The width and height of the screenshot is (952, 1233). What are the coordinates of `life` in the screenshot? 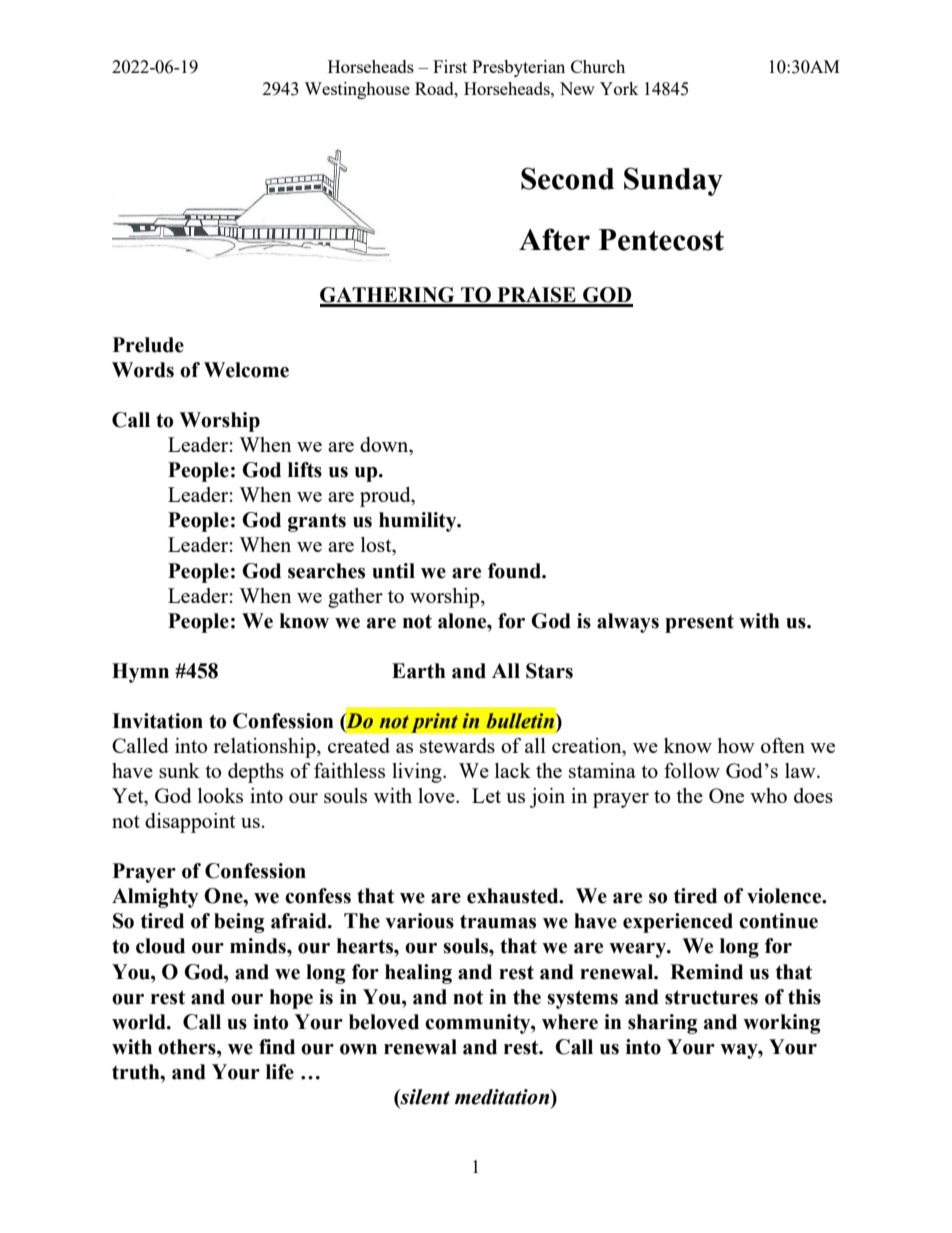 It's located at (280, 1072).
